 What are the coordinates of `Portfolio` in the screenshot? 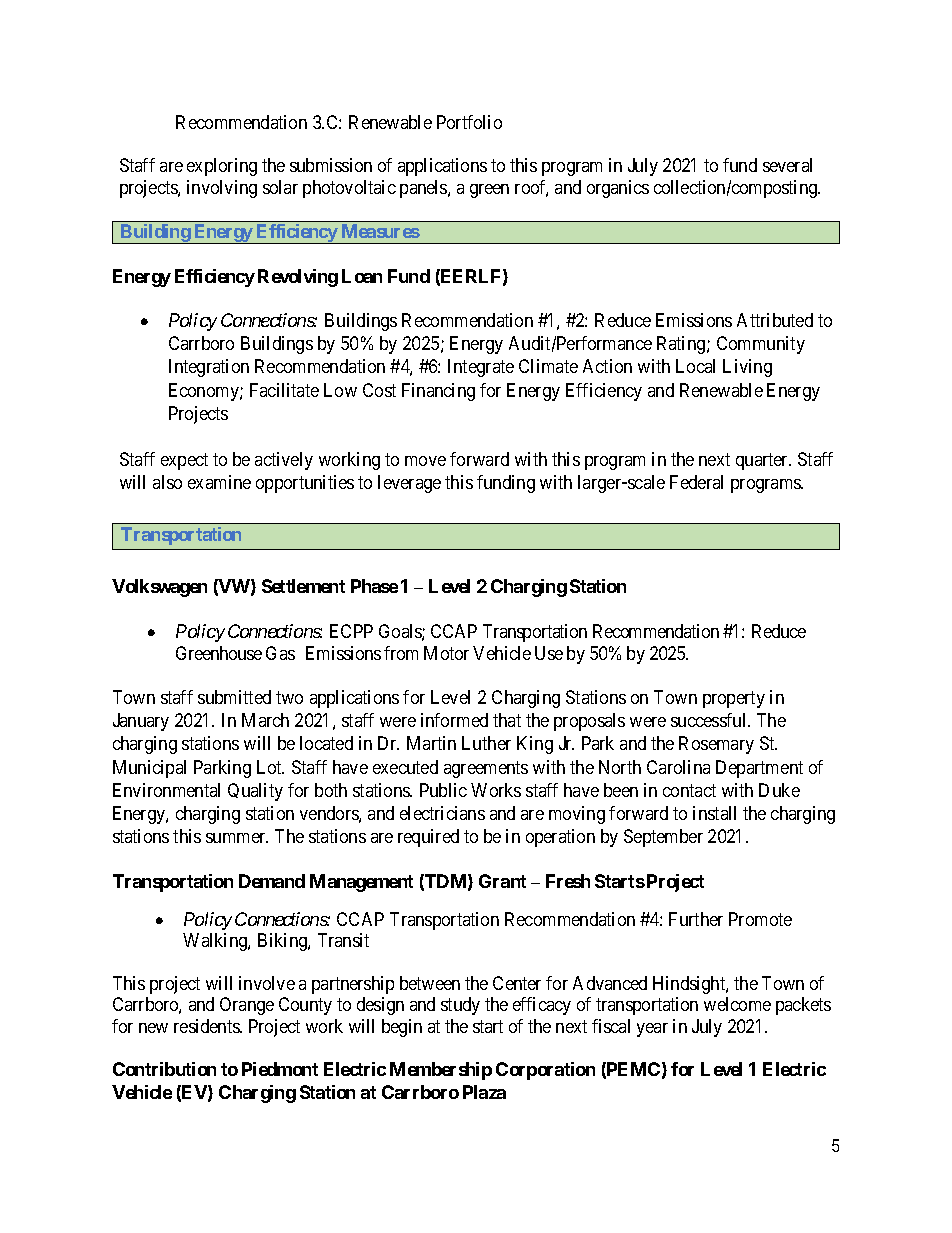 It's located at (469, 122).
